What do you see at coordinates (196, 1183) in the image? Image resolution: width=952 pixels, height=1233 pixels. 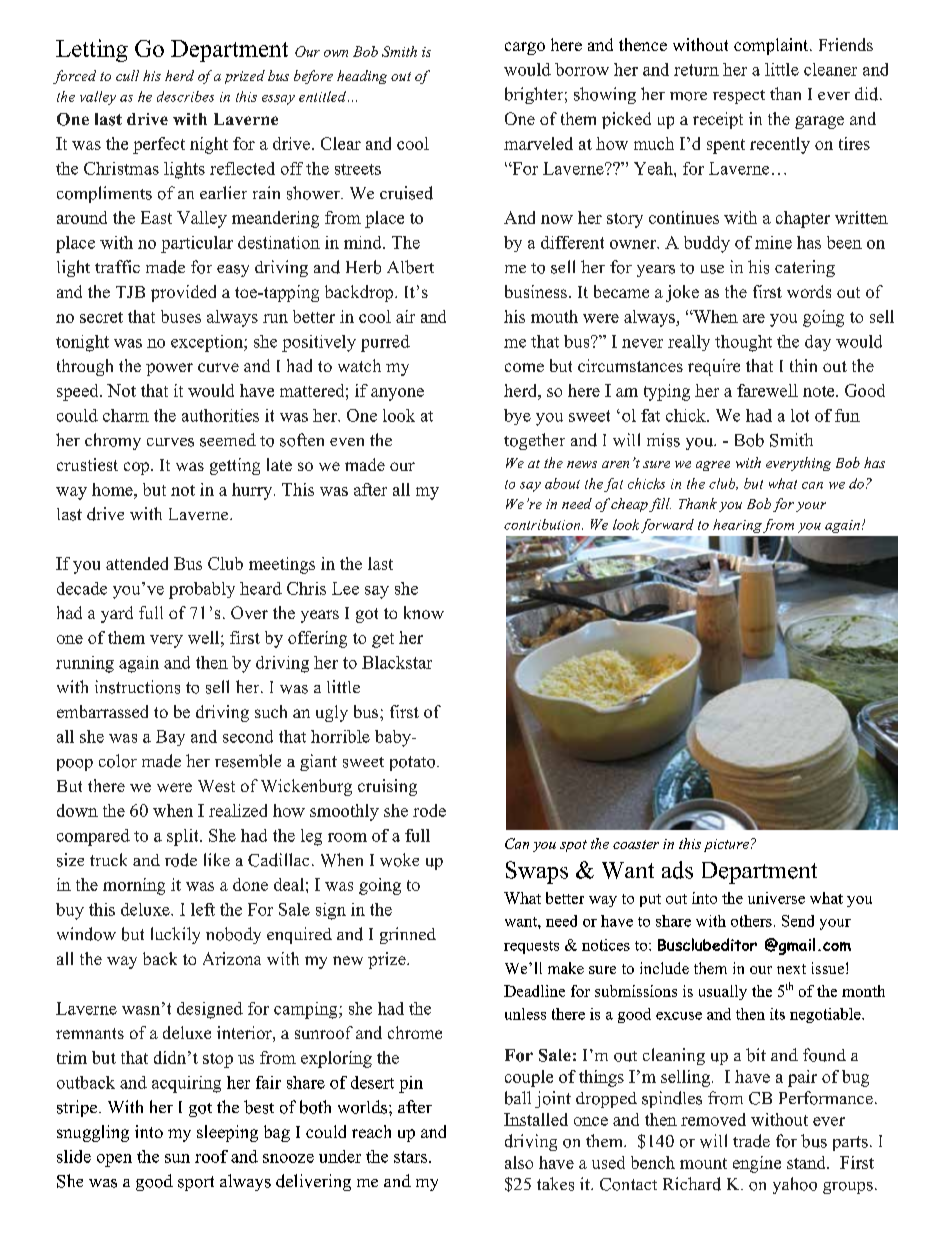 I see `sport` at bounding box center [196, 1183].
